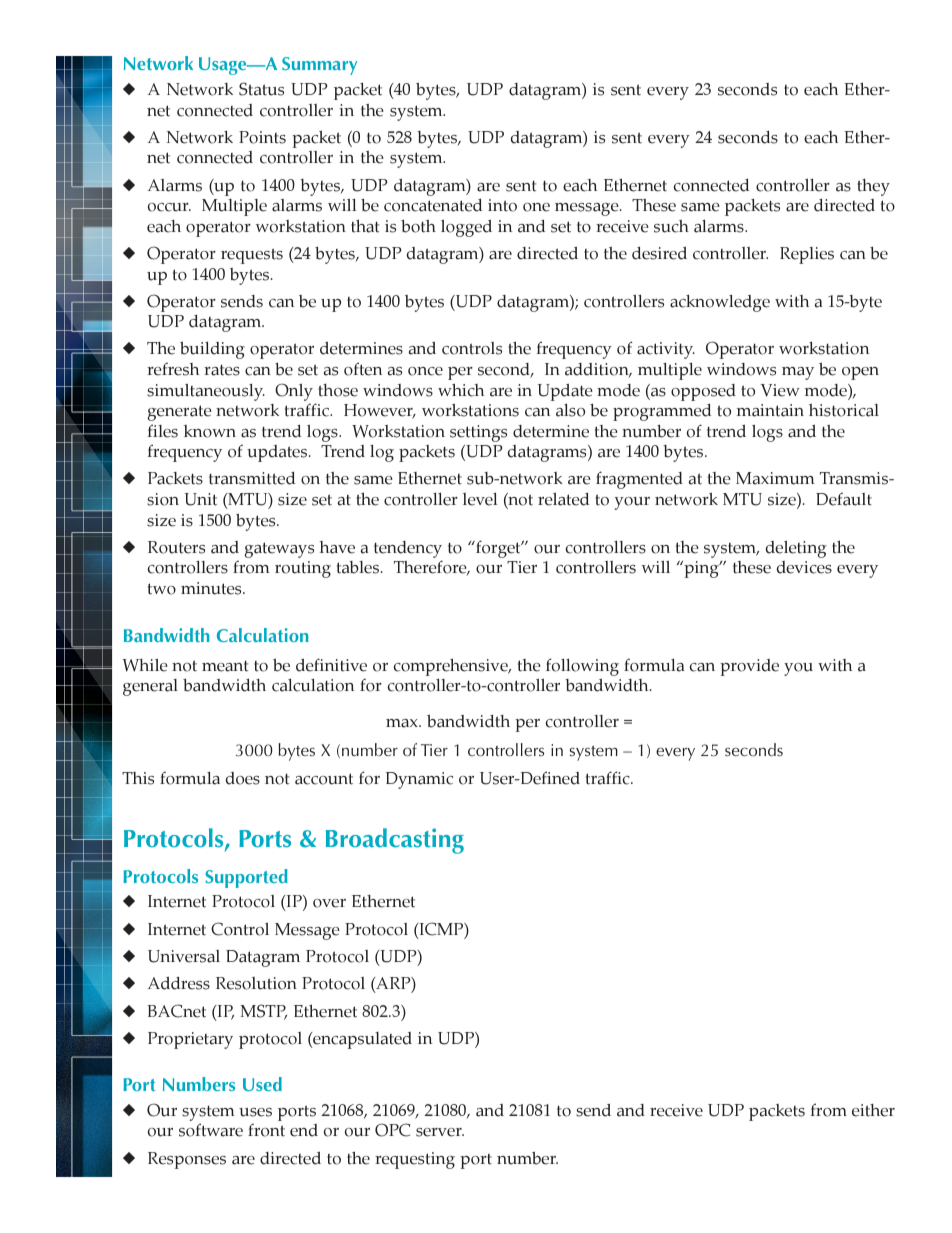 The image size is (952, 1233). I want to click on software, so click(211, 1130).
